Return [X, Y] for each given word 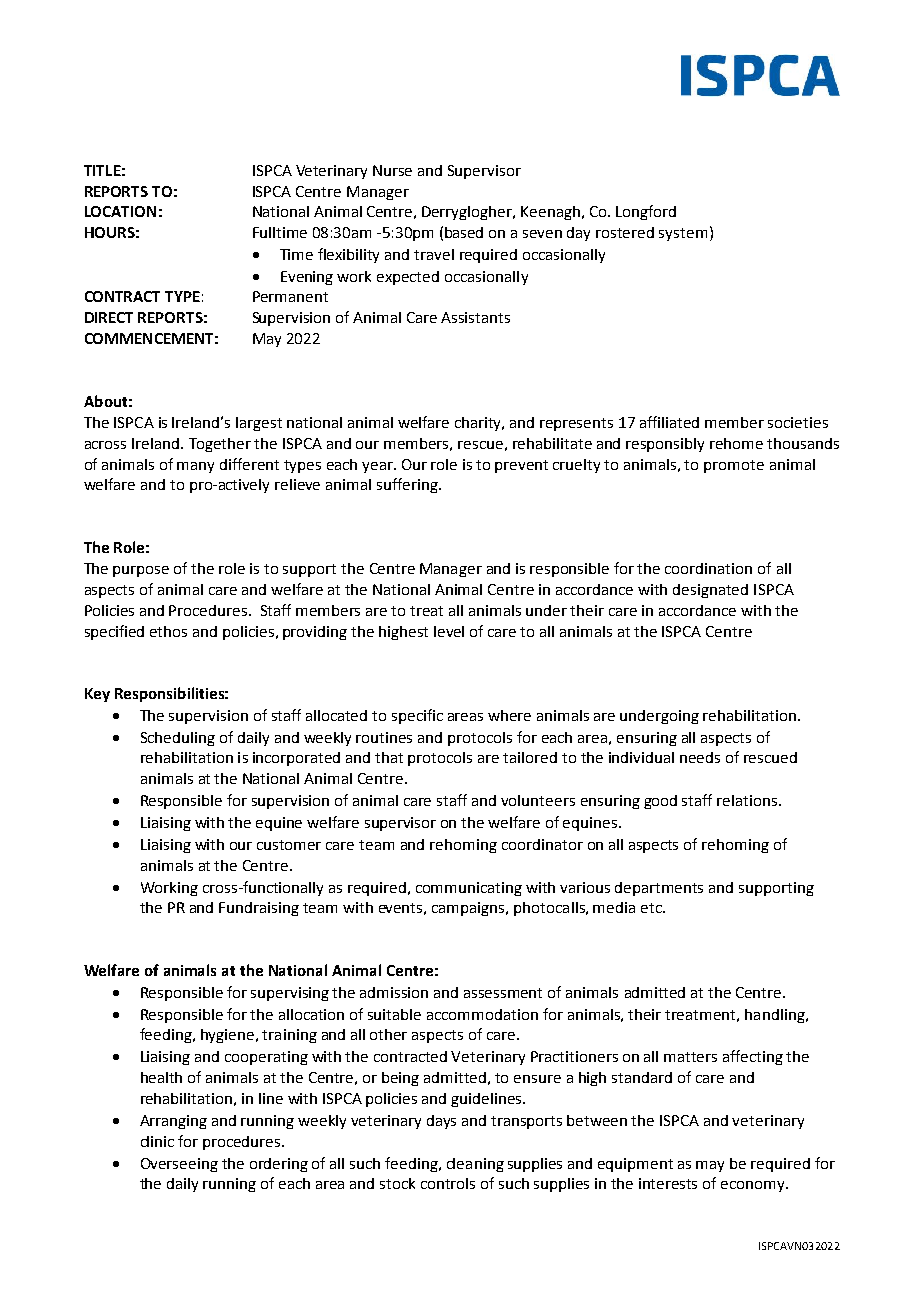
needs [700, 757]
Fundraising [259, 909]
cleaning [475, 1165]
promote [734, 466]
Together [220, 445]
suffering [408, 485]
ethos [168, 631]
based [464, 232]
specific [417, 716]
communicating [469, 889]
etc [652, 908]
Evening [307, 278]
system [683, 234]
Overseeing [179, 1165]
